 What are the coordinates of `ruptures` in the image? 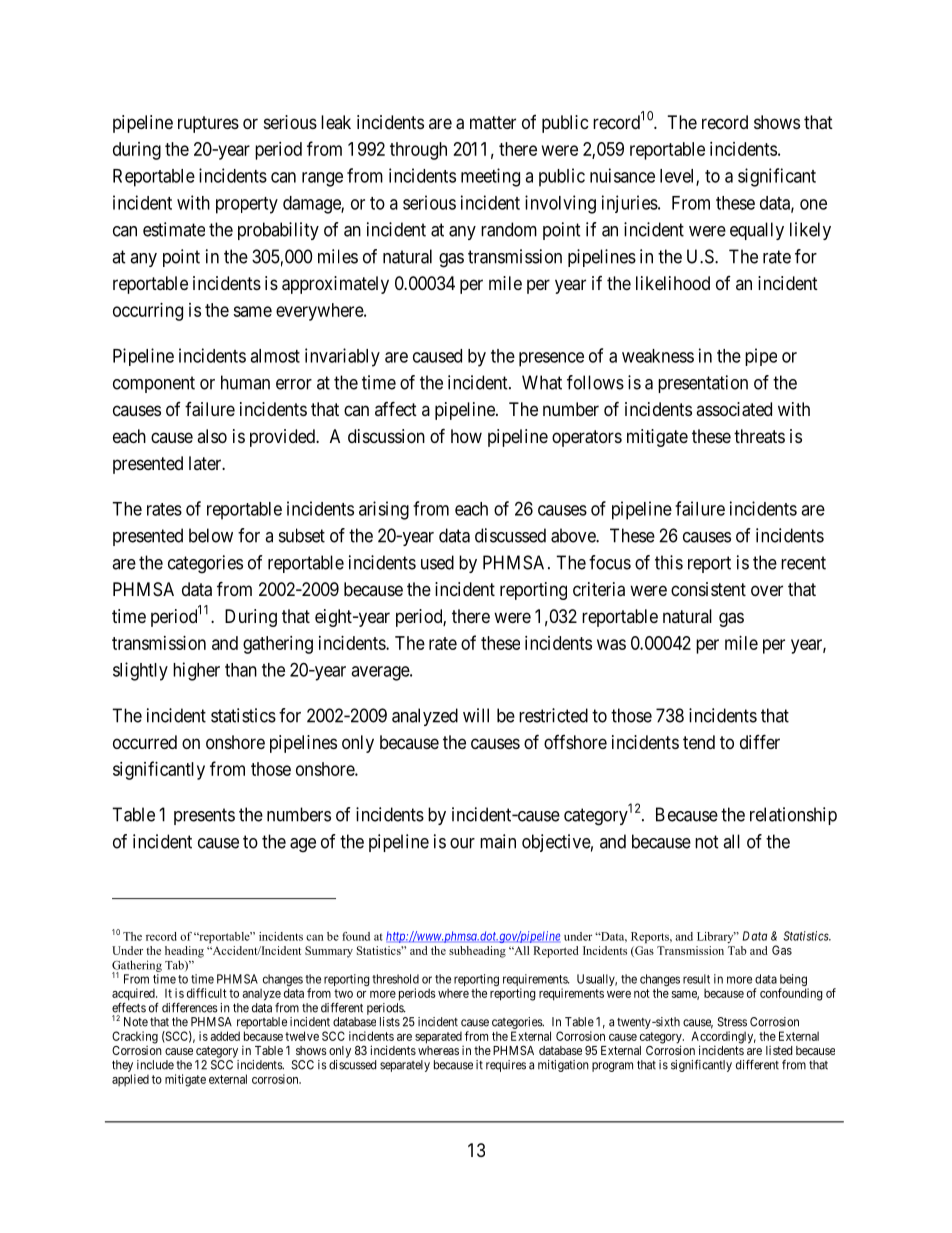 It's located at (208, 124).
